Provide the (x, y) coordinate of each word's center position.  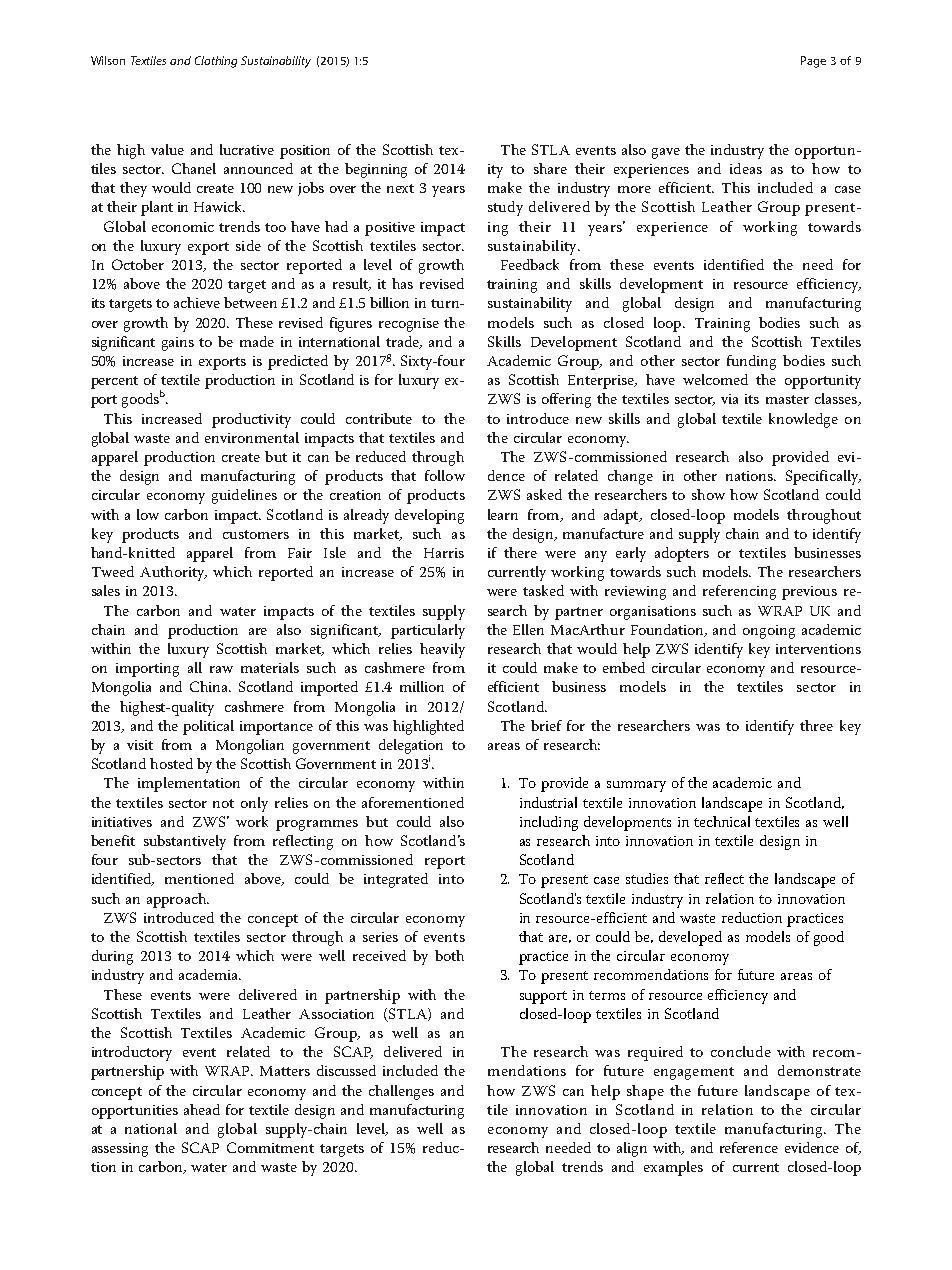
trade (403, 342)
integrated (396, 880)
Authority (173, 573)
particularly (428, 631)
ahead (202, 1109)
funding (751, 362)
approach (178, 900)
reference (749, 1147)
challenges (401, 1092)
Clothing (216, 62)
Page (813, 62)
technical (722, 821)
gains (178, 344)
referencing (739, 592)
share (550, 168)
